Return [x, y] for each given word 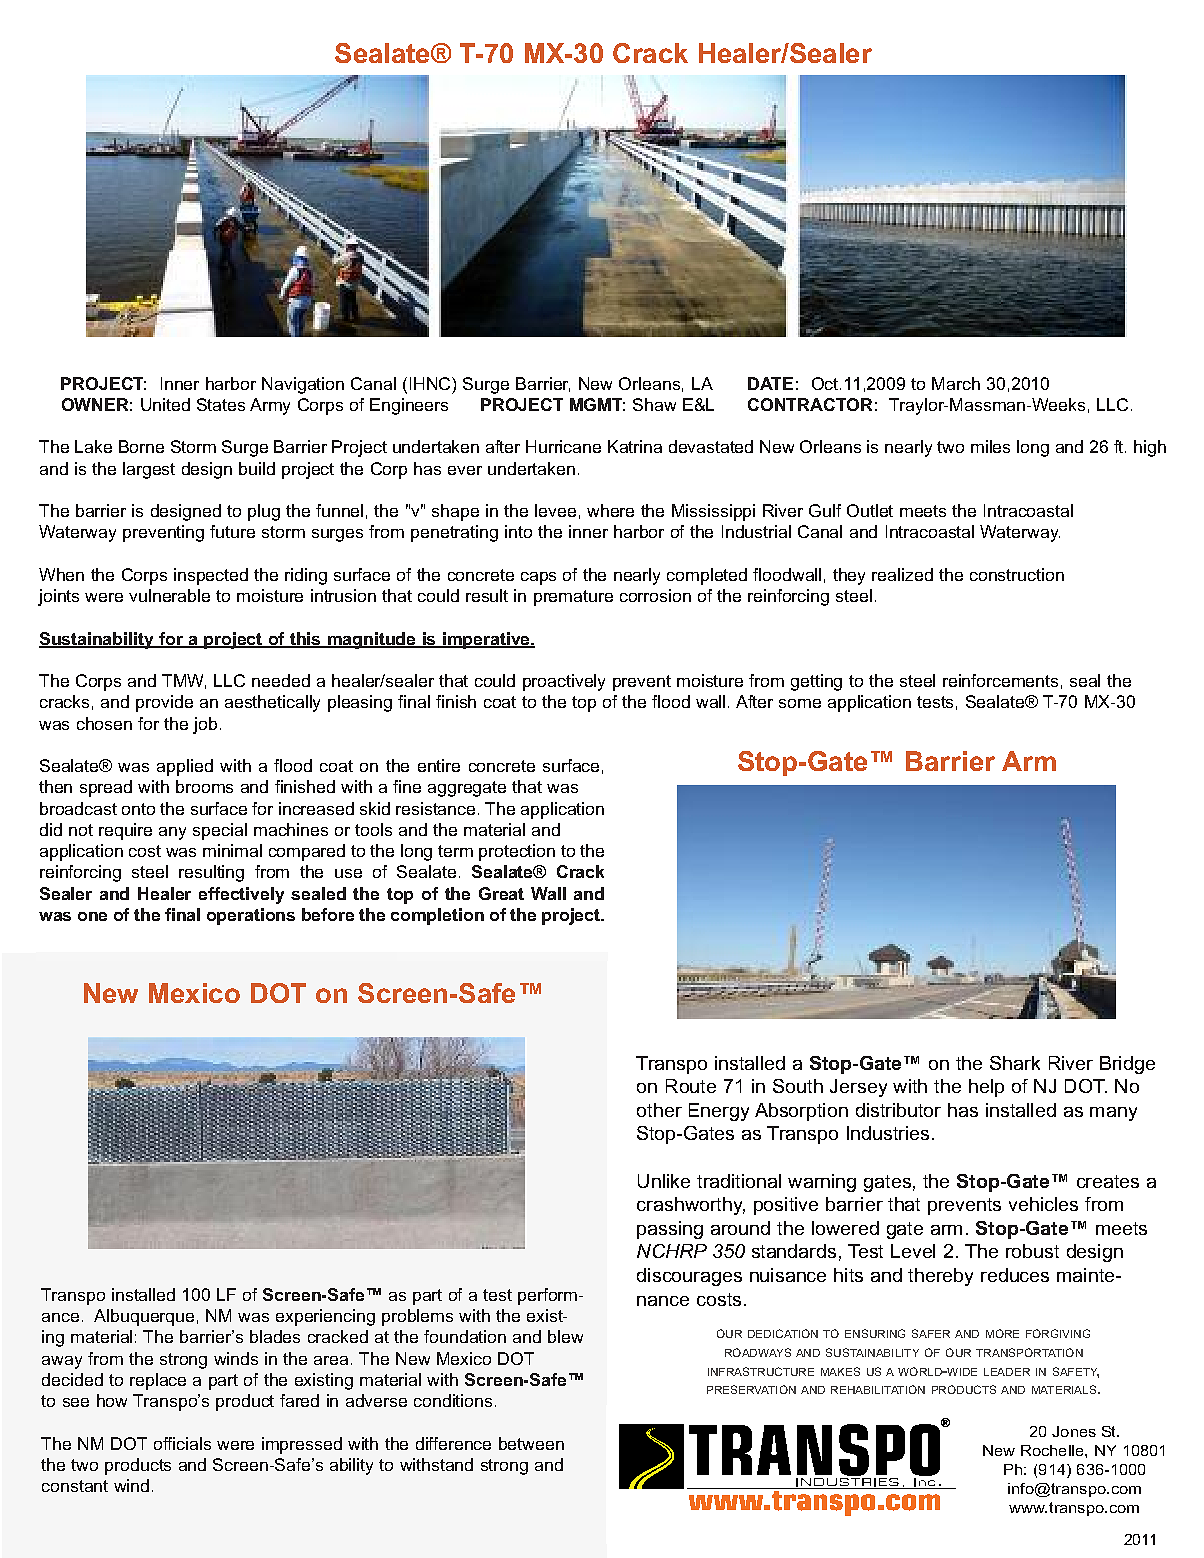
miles [990, 446]
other [659, 1110]
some [800, 703]
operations [251, 916]
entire [439, 765]
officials [182, 1443]
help [986, 1088]
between [531, 1443]
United [165, 404]
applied [185, 767]
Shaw [654, 404]
